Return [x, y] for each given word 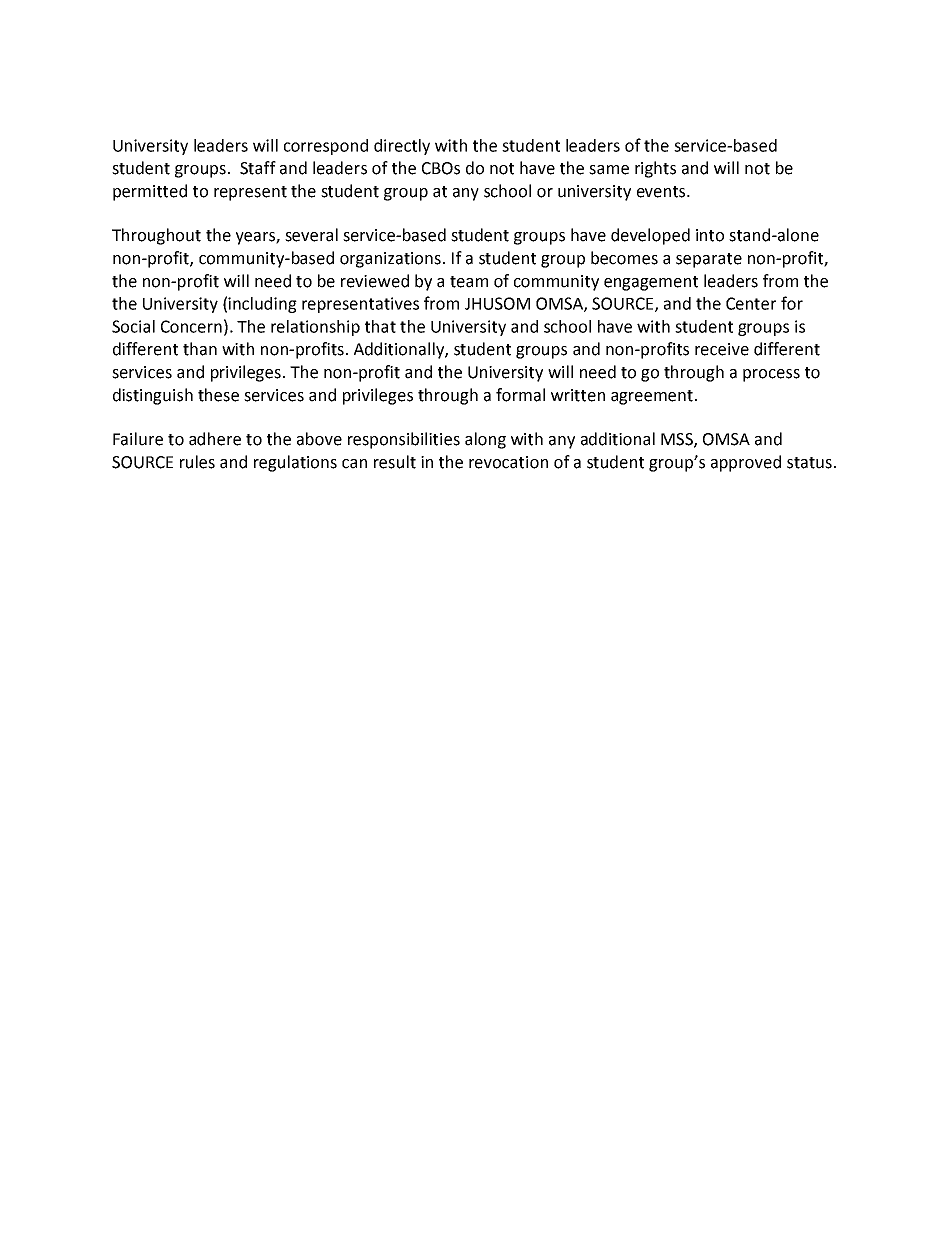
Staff [258, 168]
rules [197, 462]
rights [655, 169]
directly [402, 147]
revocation [508, 462]
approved [746, 463]
